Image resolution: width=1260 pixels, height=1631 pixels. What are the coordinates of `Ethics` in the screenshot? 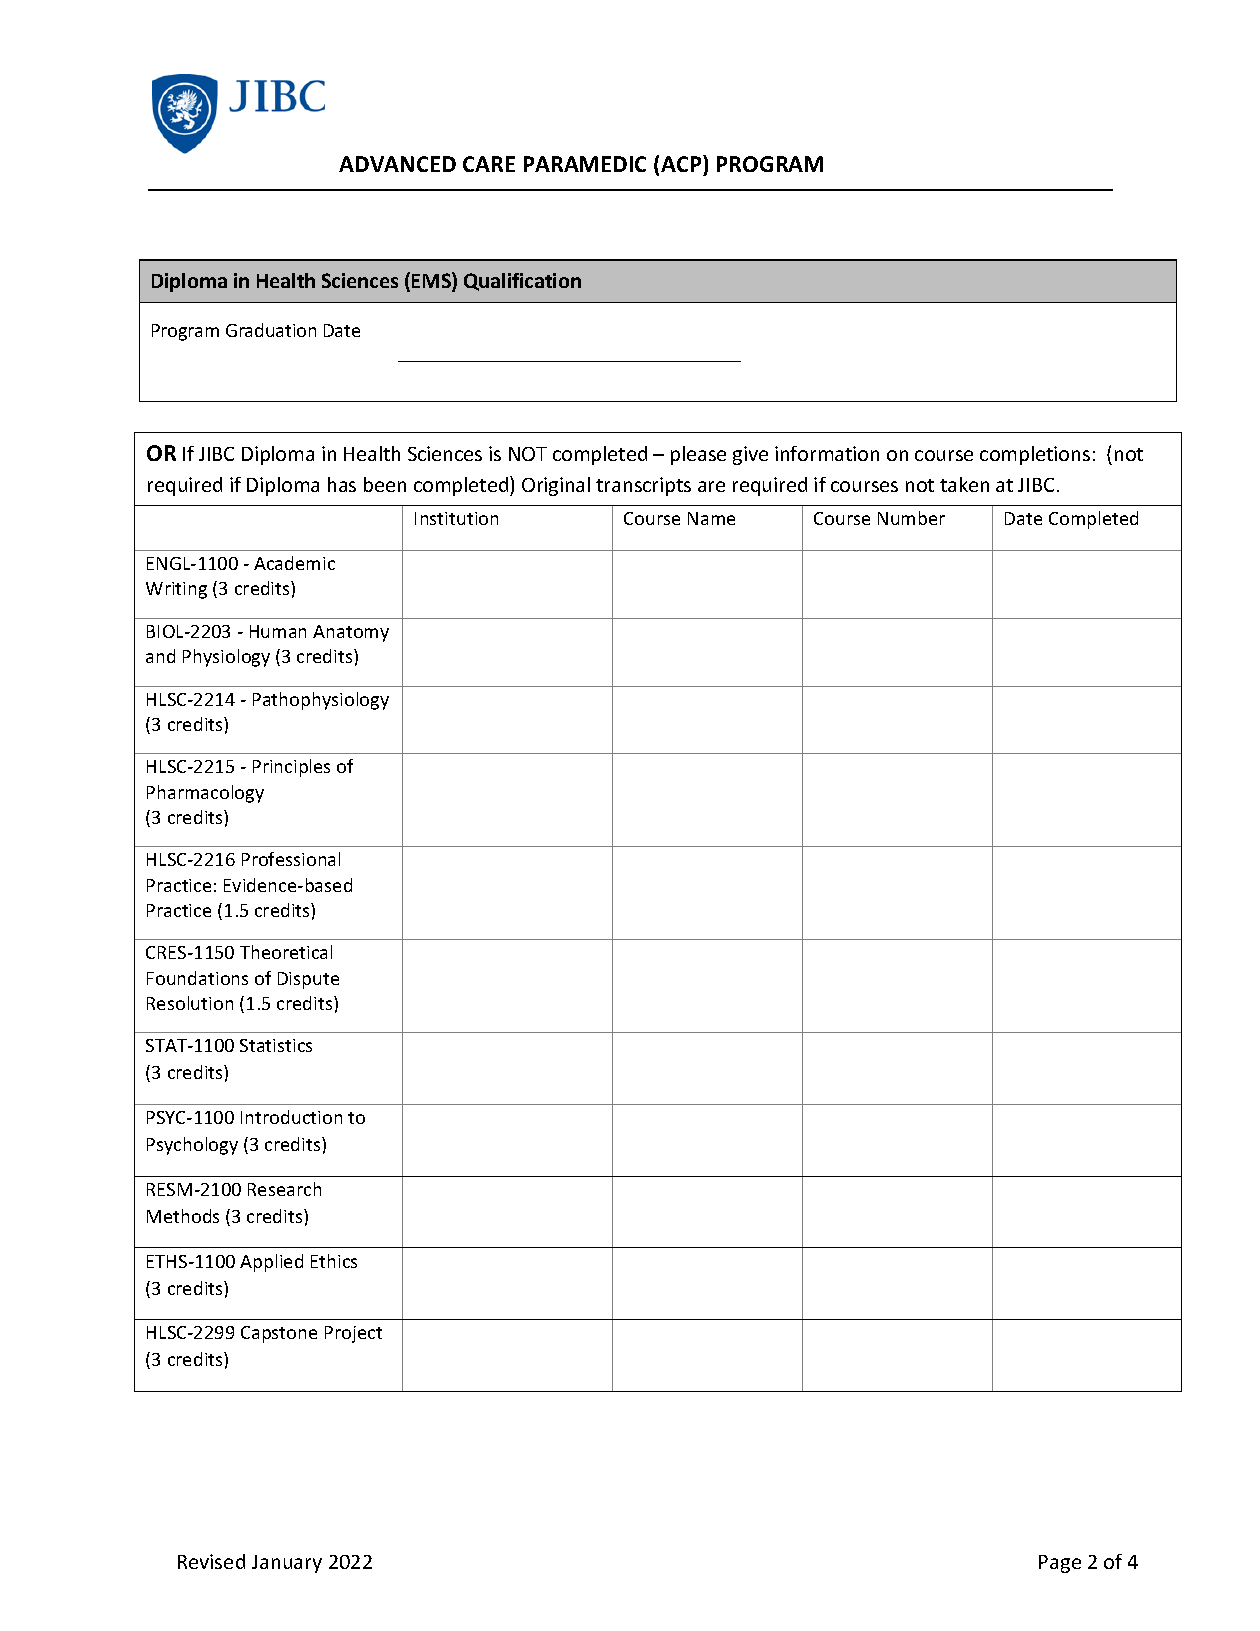 It's located at (334, 1261).
